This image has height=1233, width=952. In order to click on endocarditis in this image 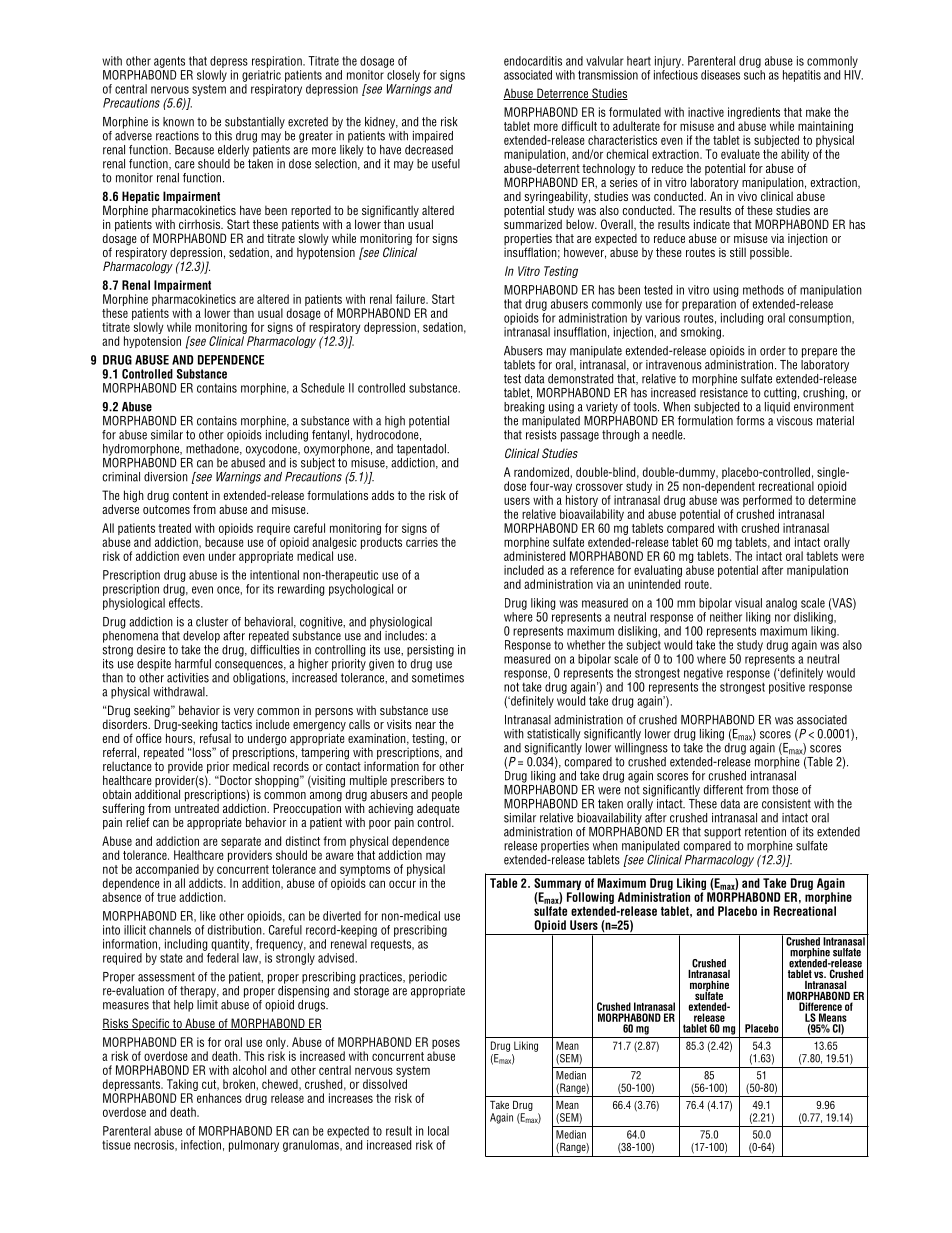, I will do `click(533, 61)`.
